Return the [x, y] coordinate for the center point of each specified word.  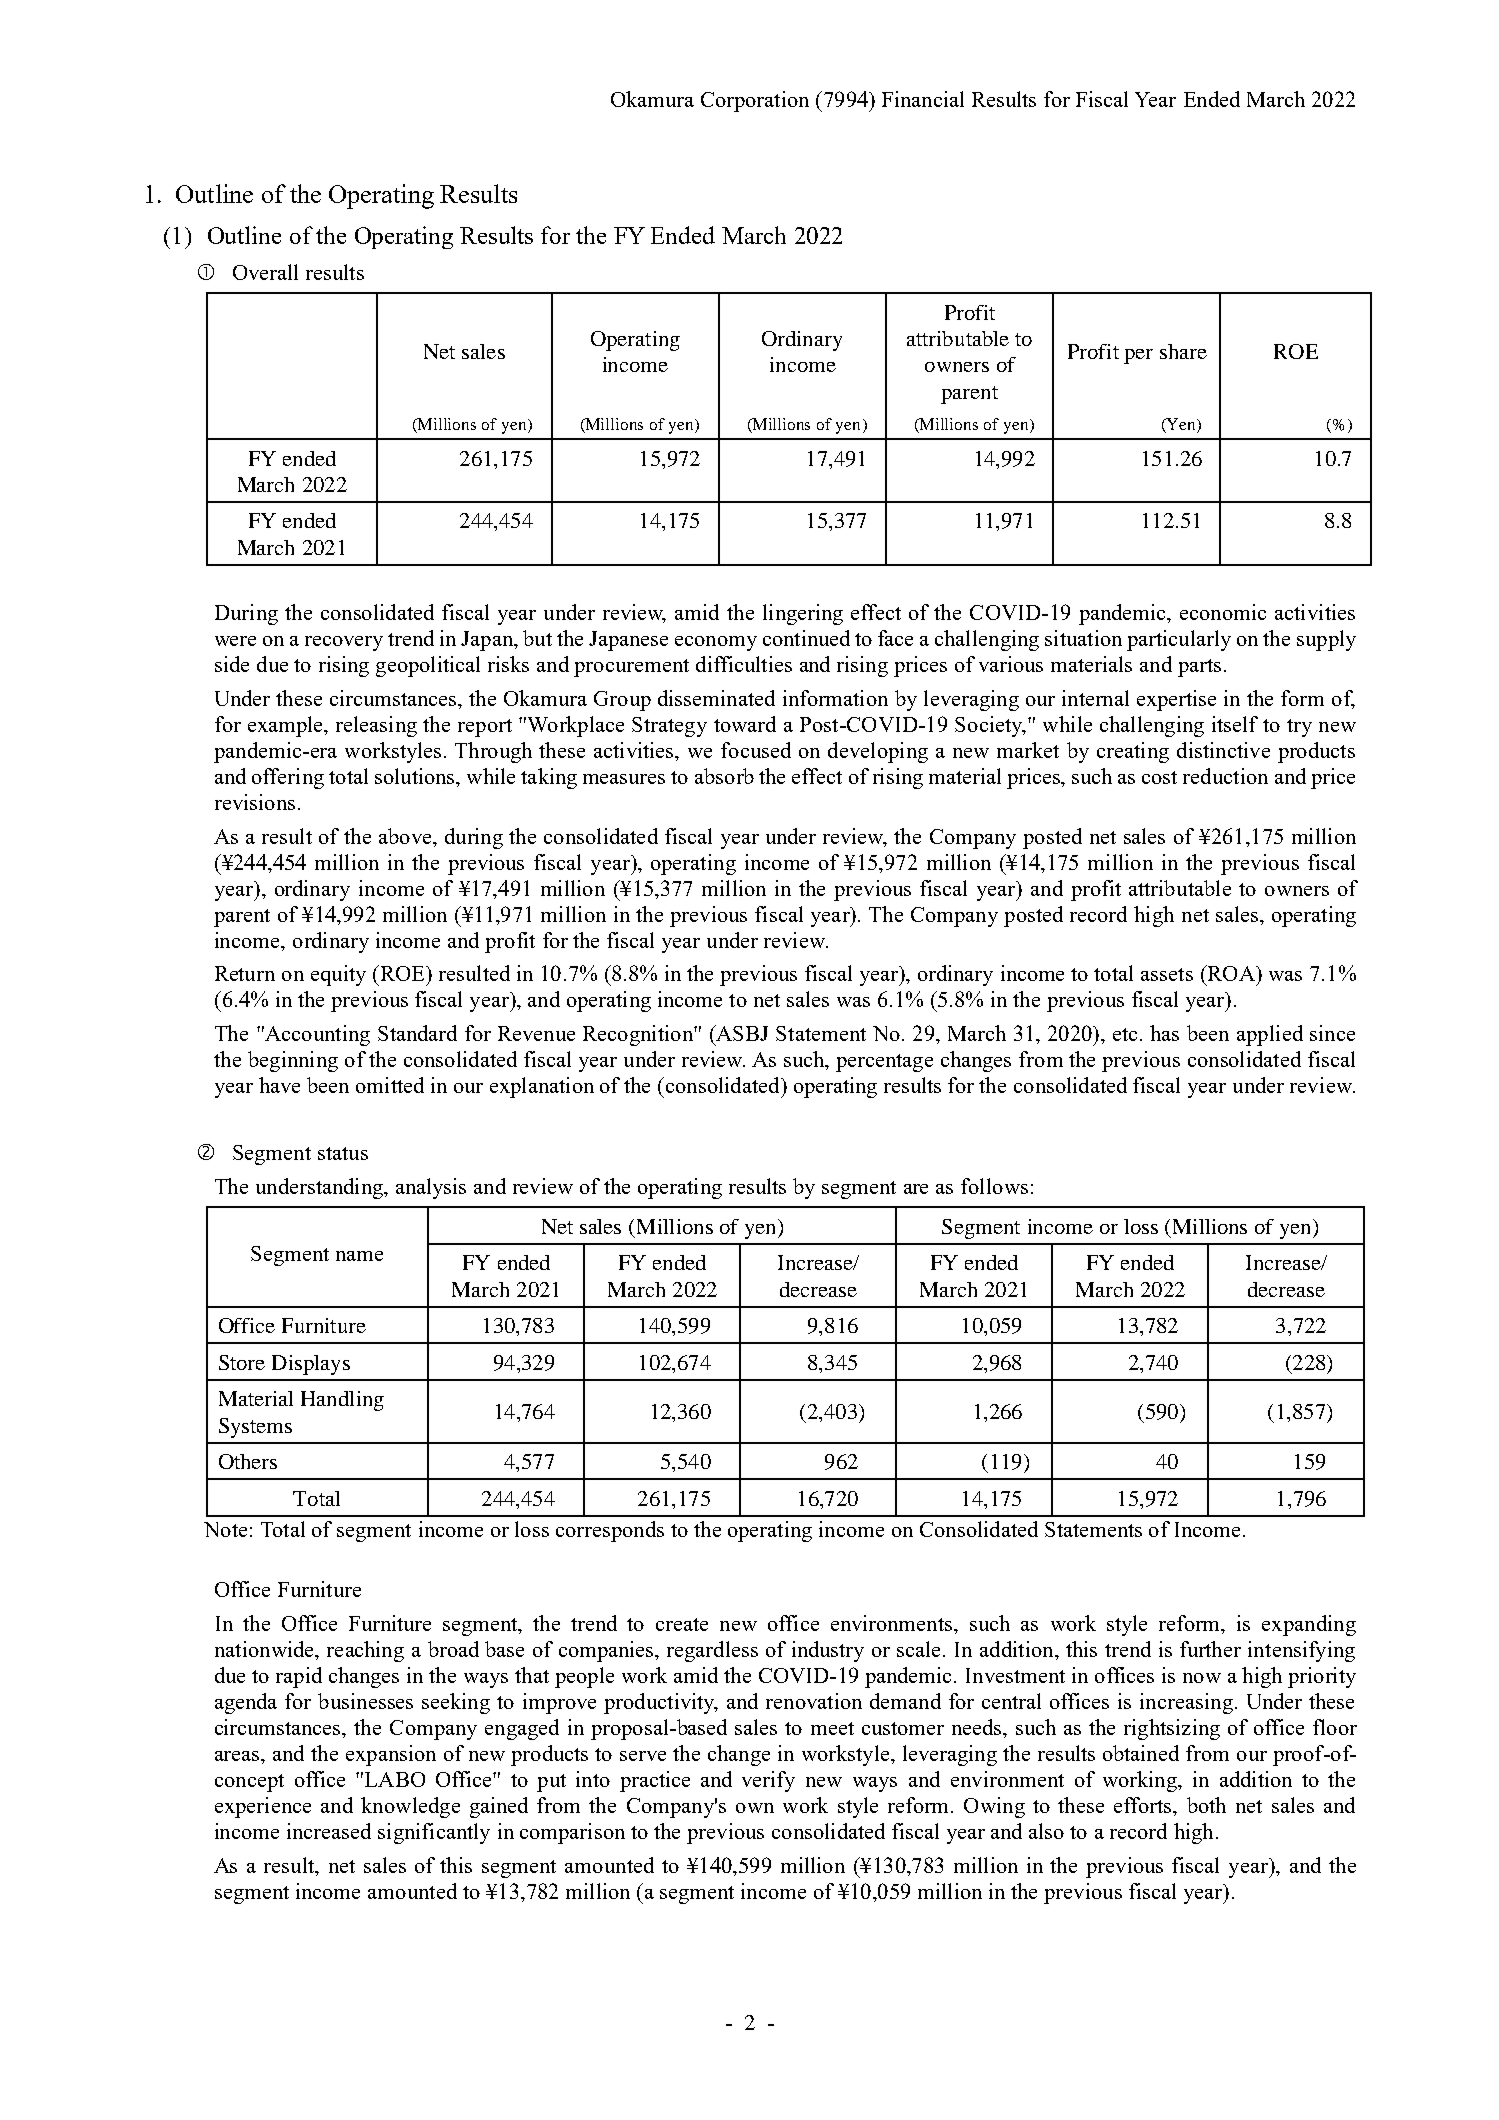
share [1183, 351]
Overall [265, 272]
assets [1167, 974]
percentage [884, 1063]
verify [768, 1781]
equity [338, 975]
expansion [391, 1755]
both [1206, 1805]
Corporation [755, 101]
